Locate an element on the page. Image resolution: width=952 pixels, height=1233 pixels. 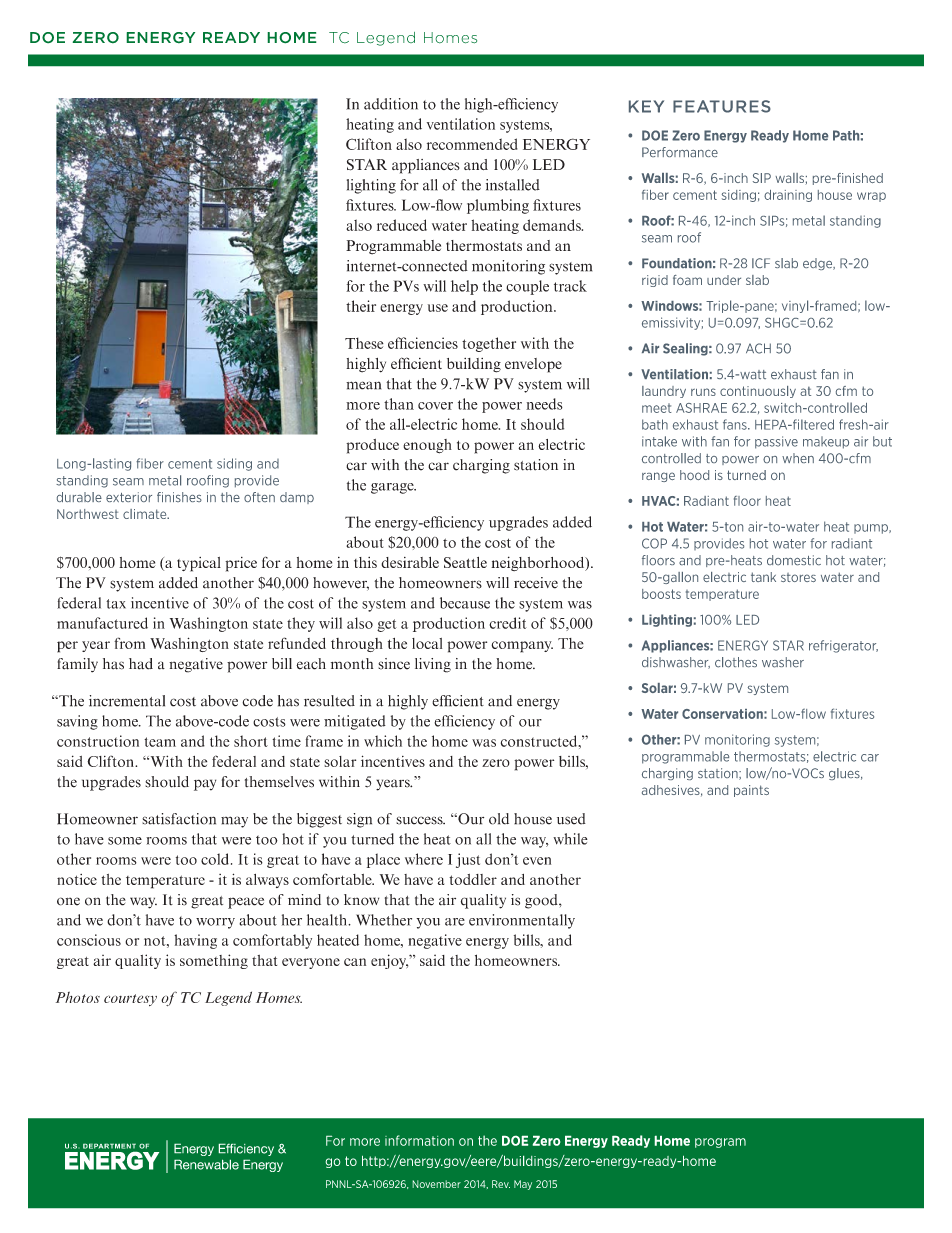
FEATURES is located at coordinates (722, 106).
